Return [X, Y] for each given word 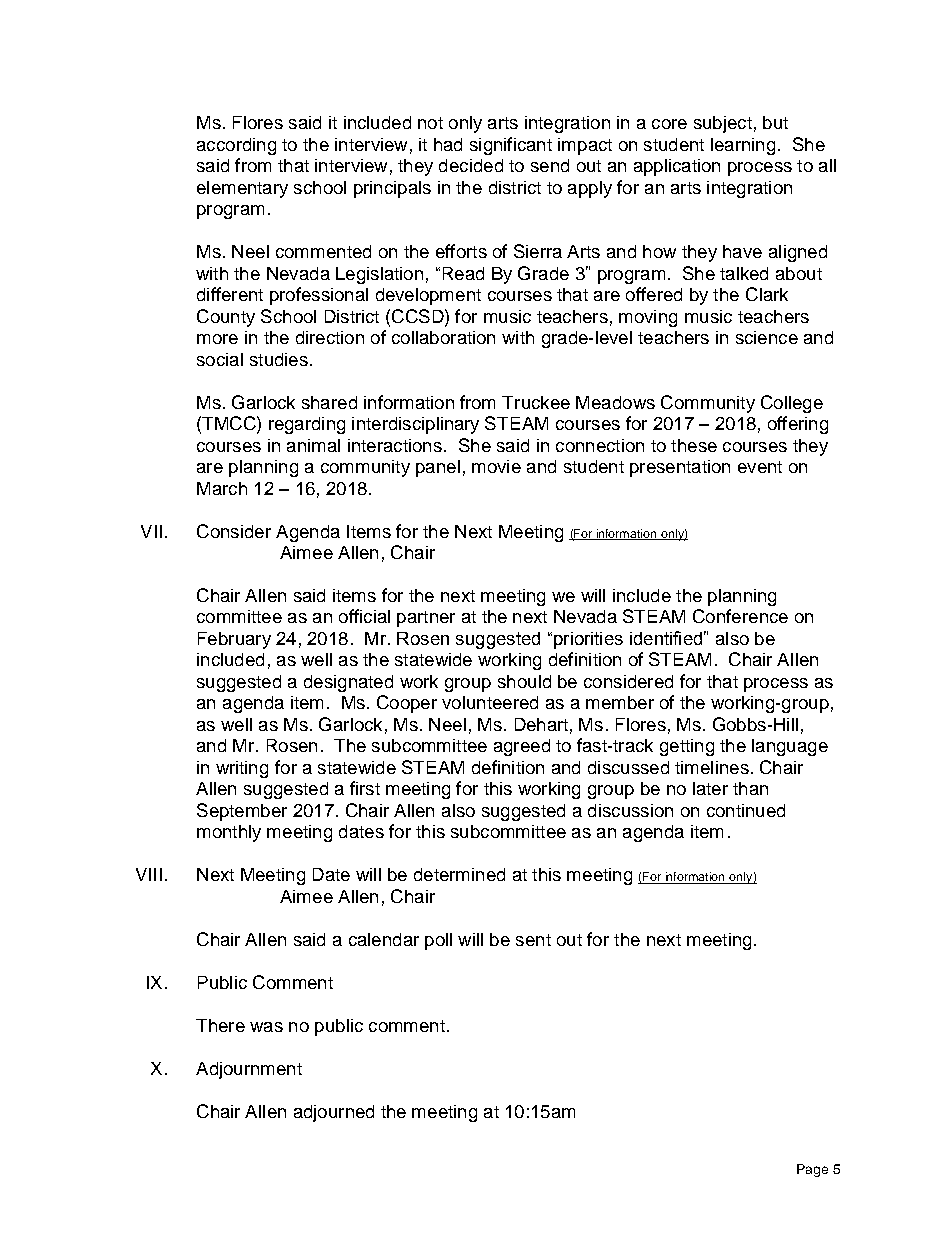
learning [743, 146]
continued [746, 810]
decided [471, 165]
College [792, 404]
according [236, 146]
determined [459, 874]
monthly [229, 833]
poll [438, 941]
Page [812, 1170]
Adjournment [249, 1070]
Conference [740, 616]
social [220, 359]
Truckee [536, 402]
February [234, 640]
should [524, 681]
